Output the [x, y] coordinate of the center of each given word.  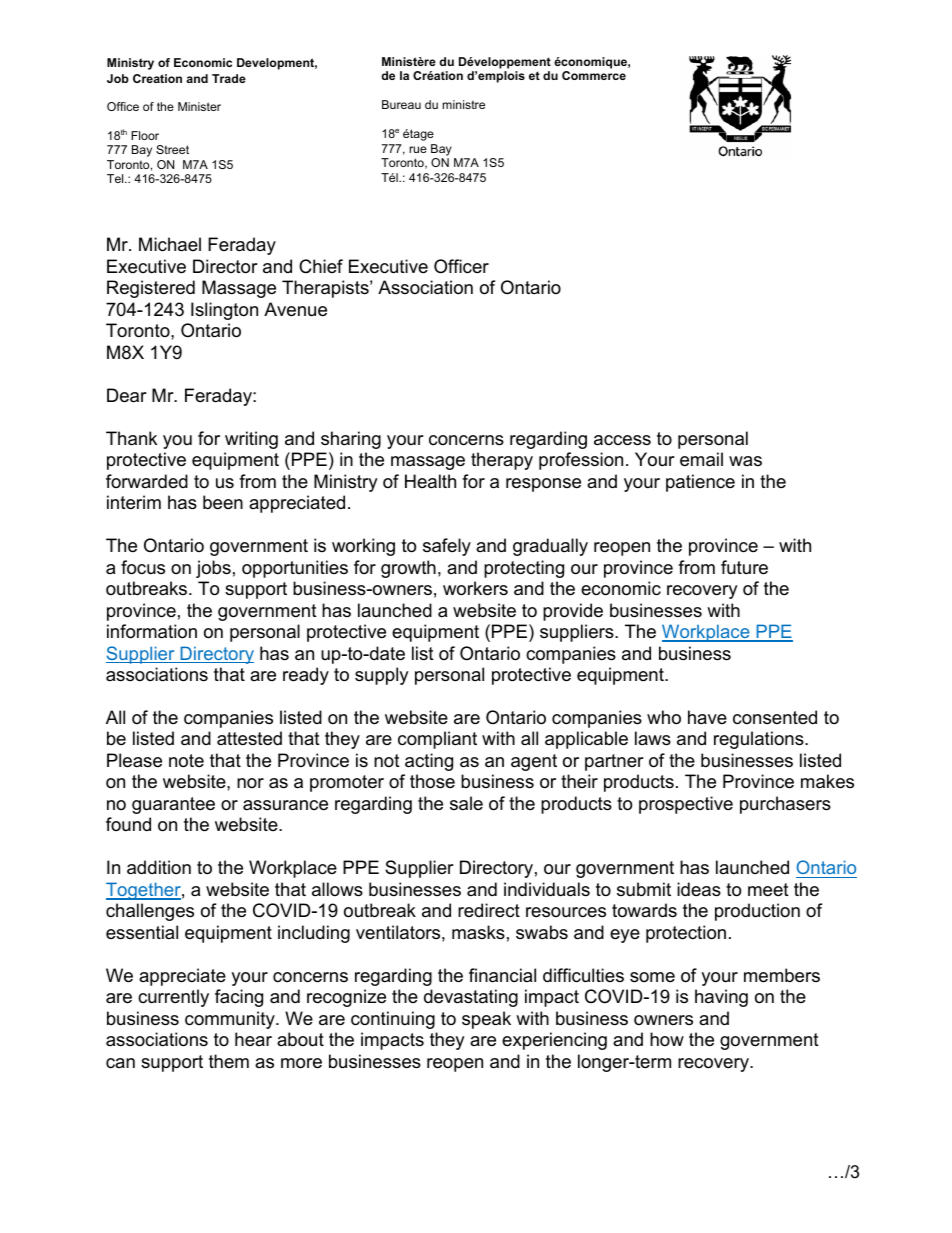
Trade [229, 78]
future [744, 567]
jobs [213, 569]
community [231, 1020]
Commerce [594, 75]
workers [475, 588]
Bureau [401, 104]
